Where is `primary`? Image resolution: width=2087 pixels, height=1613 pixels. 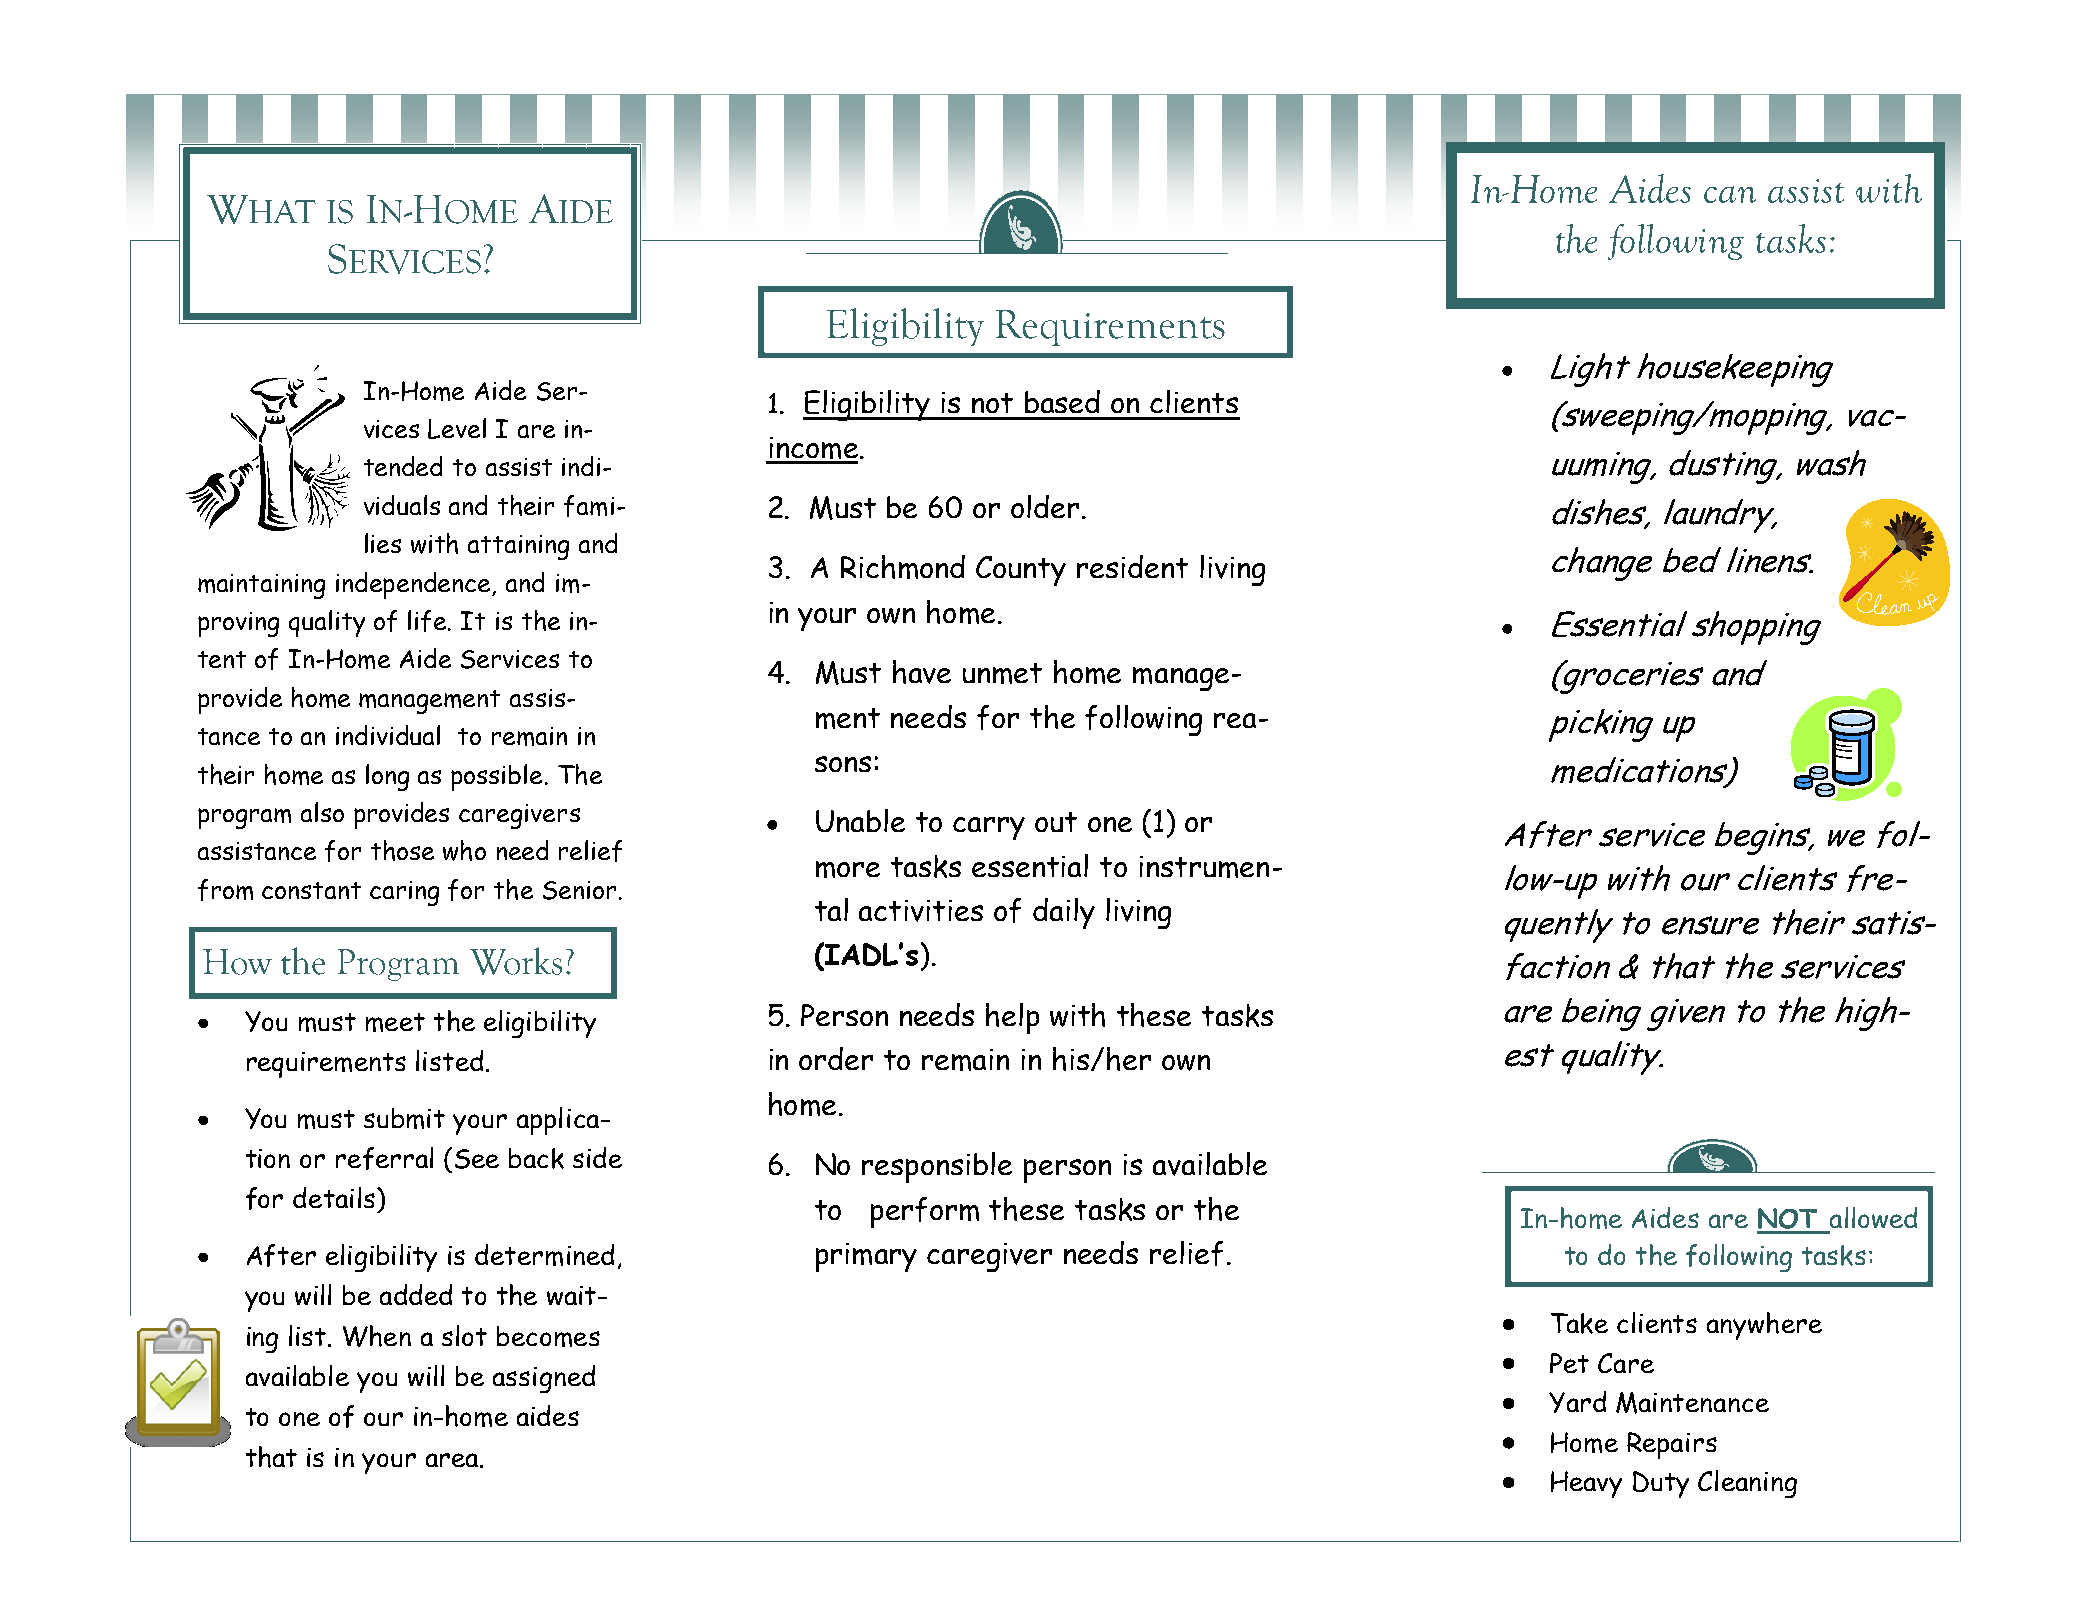
primary is located at coordinates (866, 1257).
